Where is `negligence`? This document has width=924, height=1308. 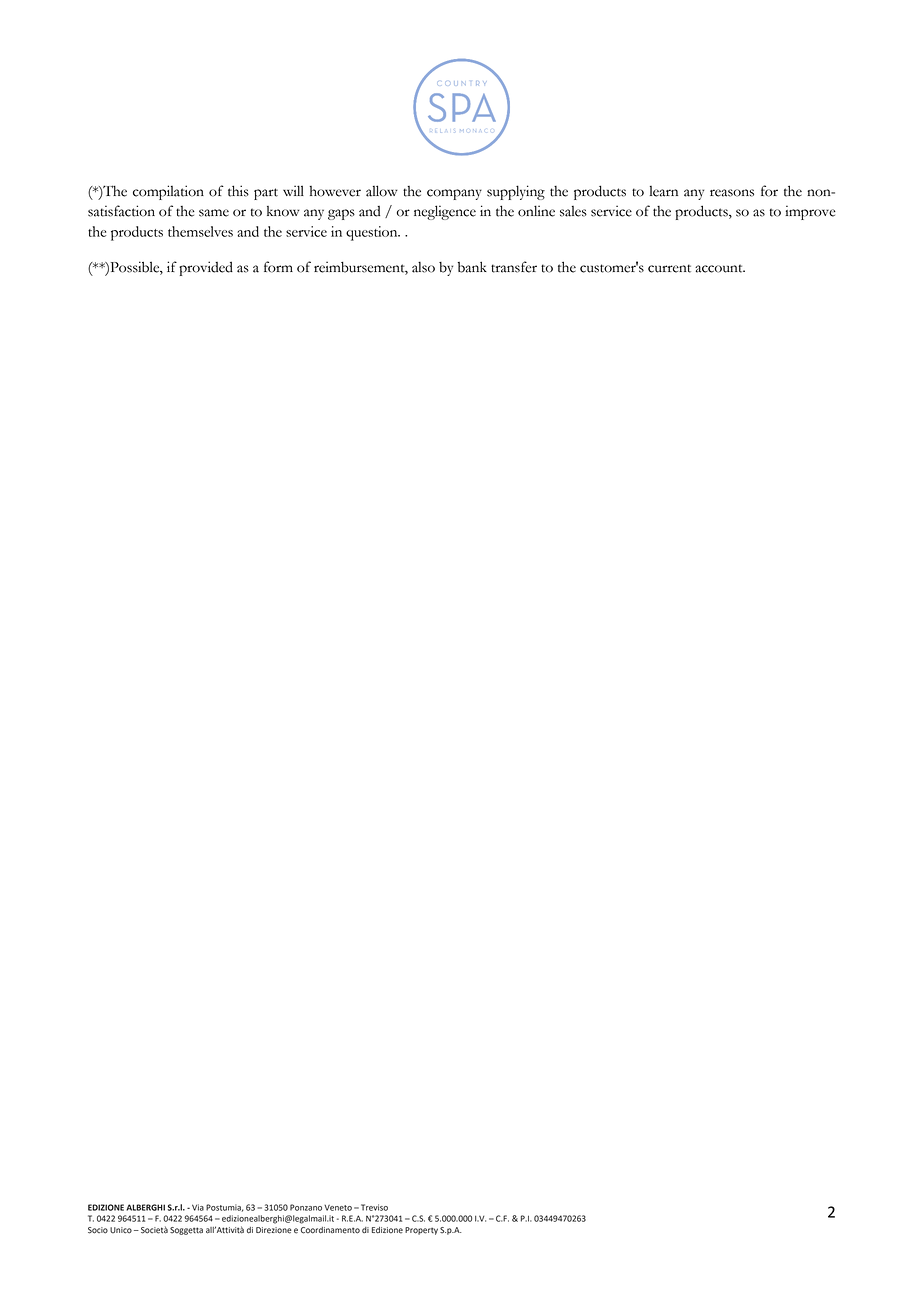
negligence is located at coordinates (445, 212).
